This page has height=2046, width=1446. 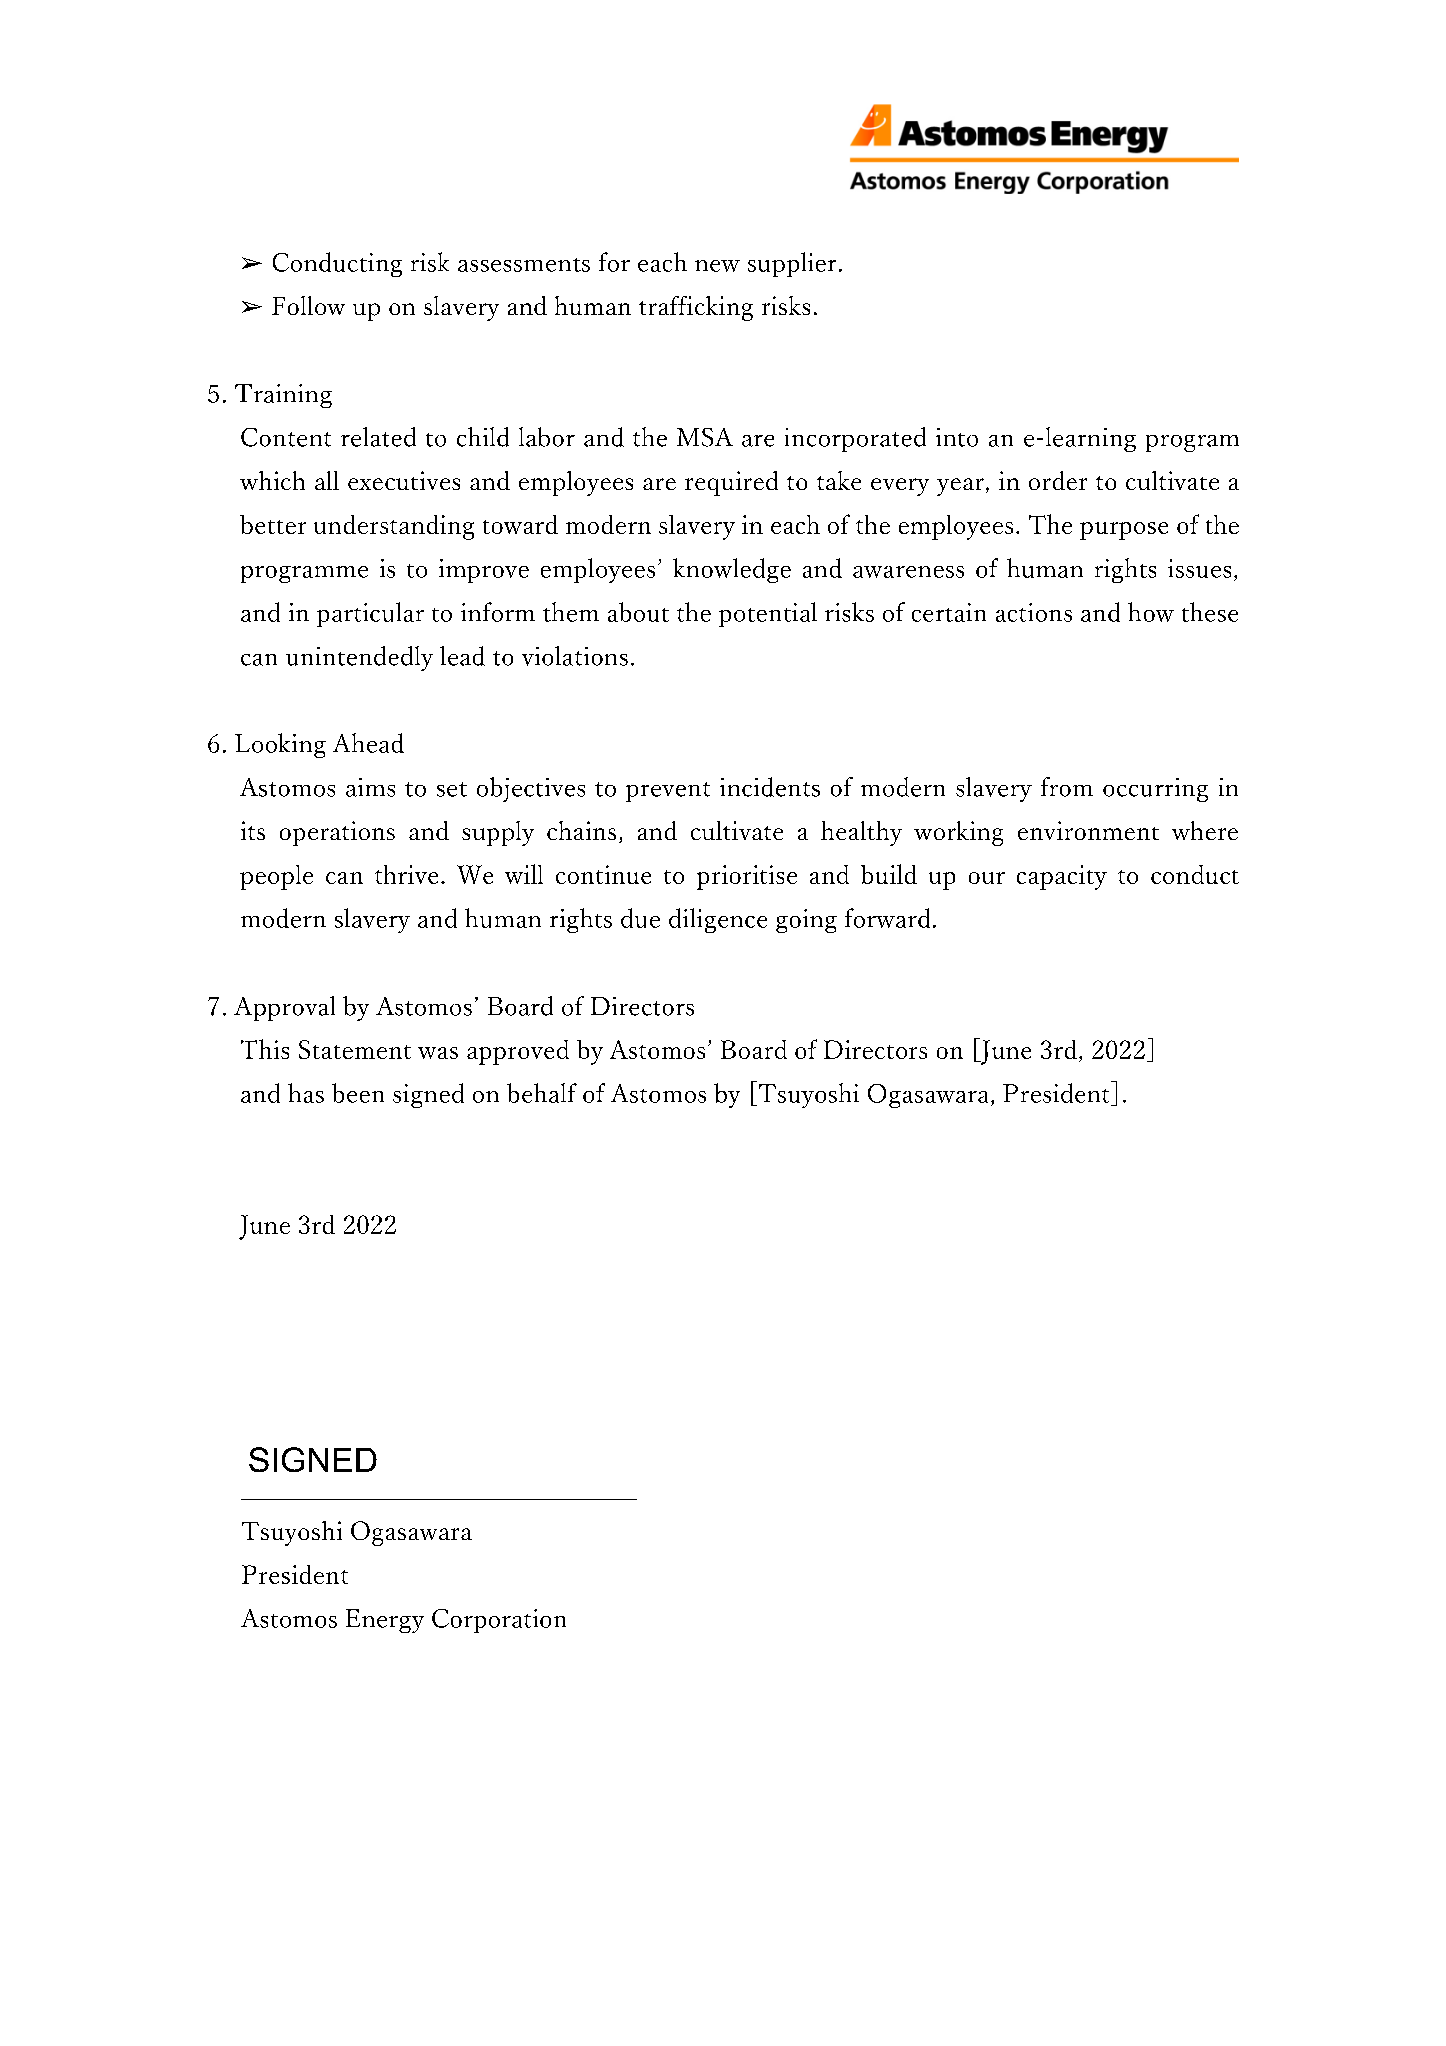 I want to click on behalf, so click(x=542, y=1093).
